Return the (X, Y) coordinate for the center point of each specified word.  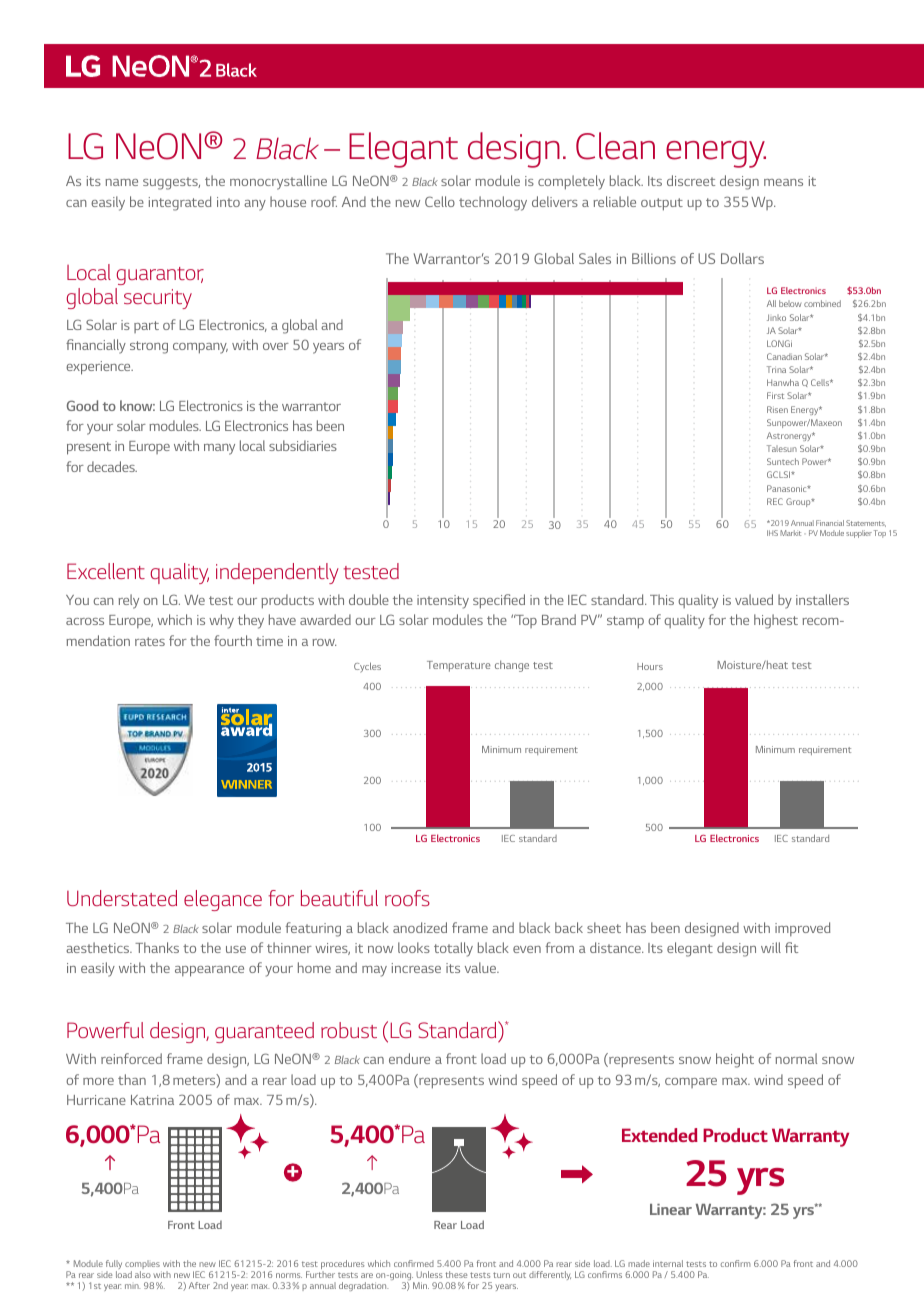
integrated (180, 203)
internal (668, 1263)
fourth (233, 640)
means (783, 182)
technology (493, 203)
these (456, 1274)
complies (143, 1266)
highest (776, 621)
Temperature (459, 666)
